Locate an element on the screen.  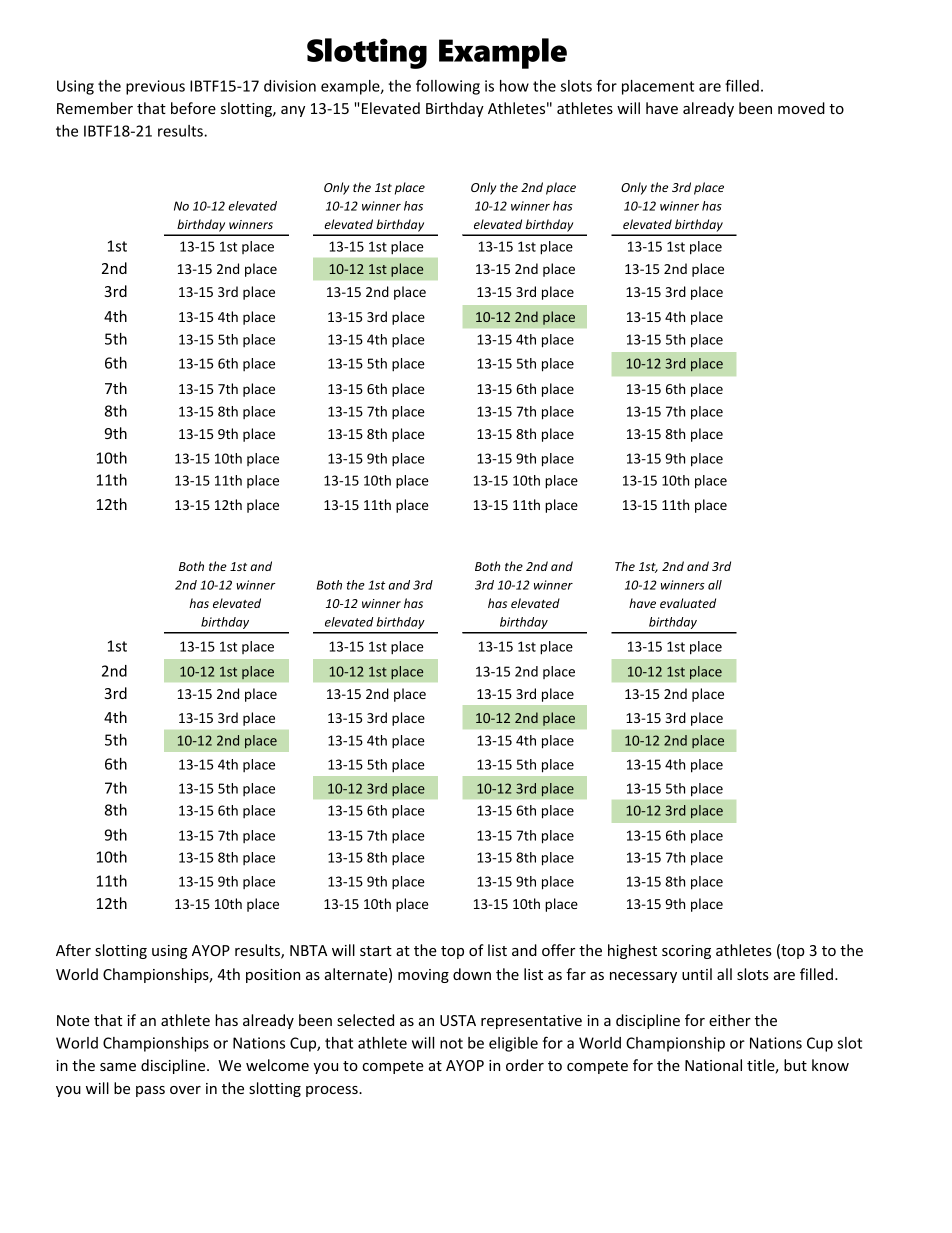
start is located at coordinates (376, 951).
